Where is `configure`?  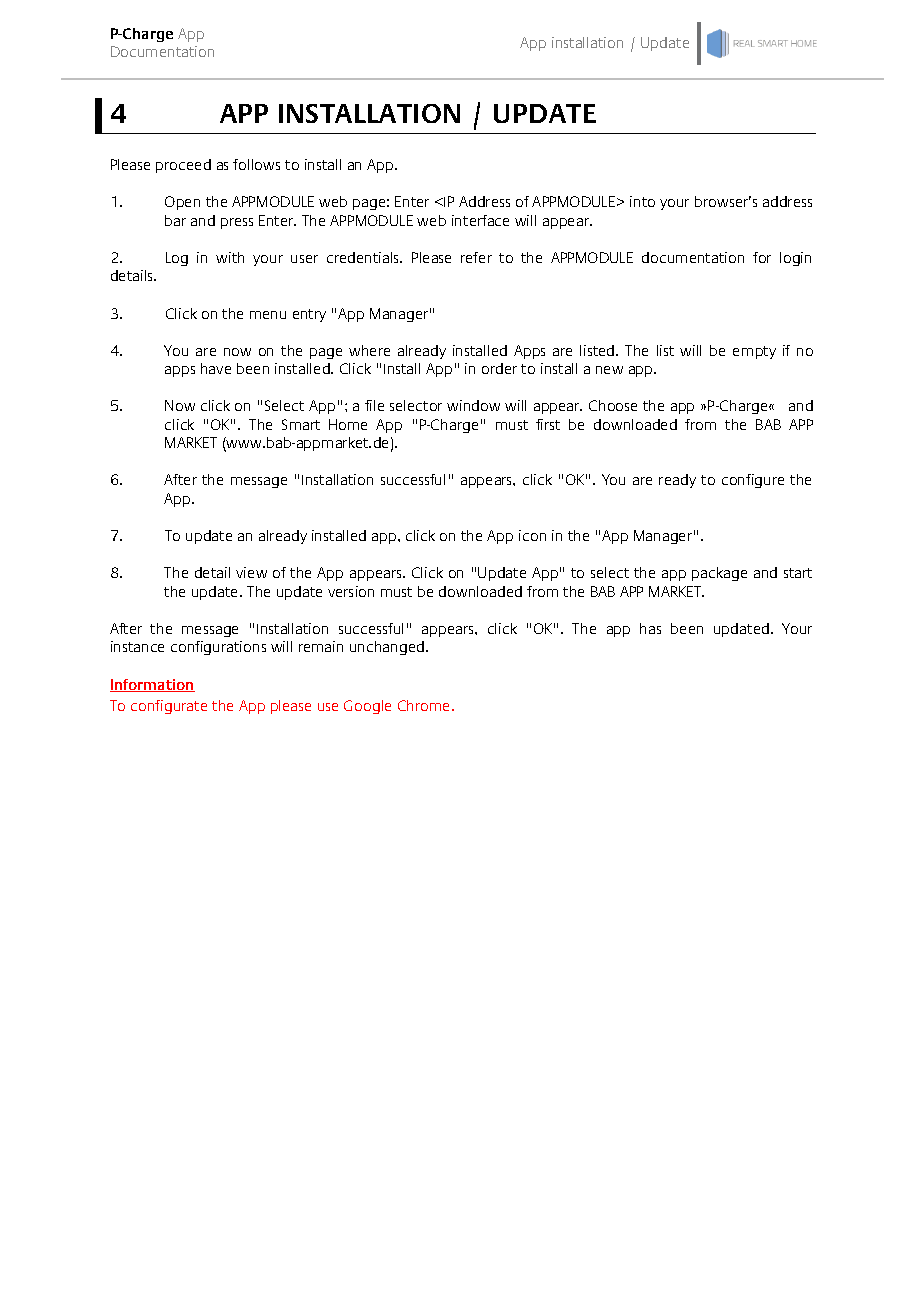 configure is located at coordinates (753, 481).
